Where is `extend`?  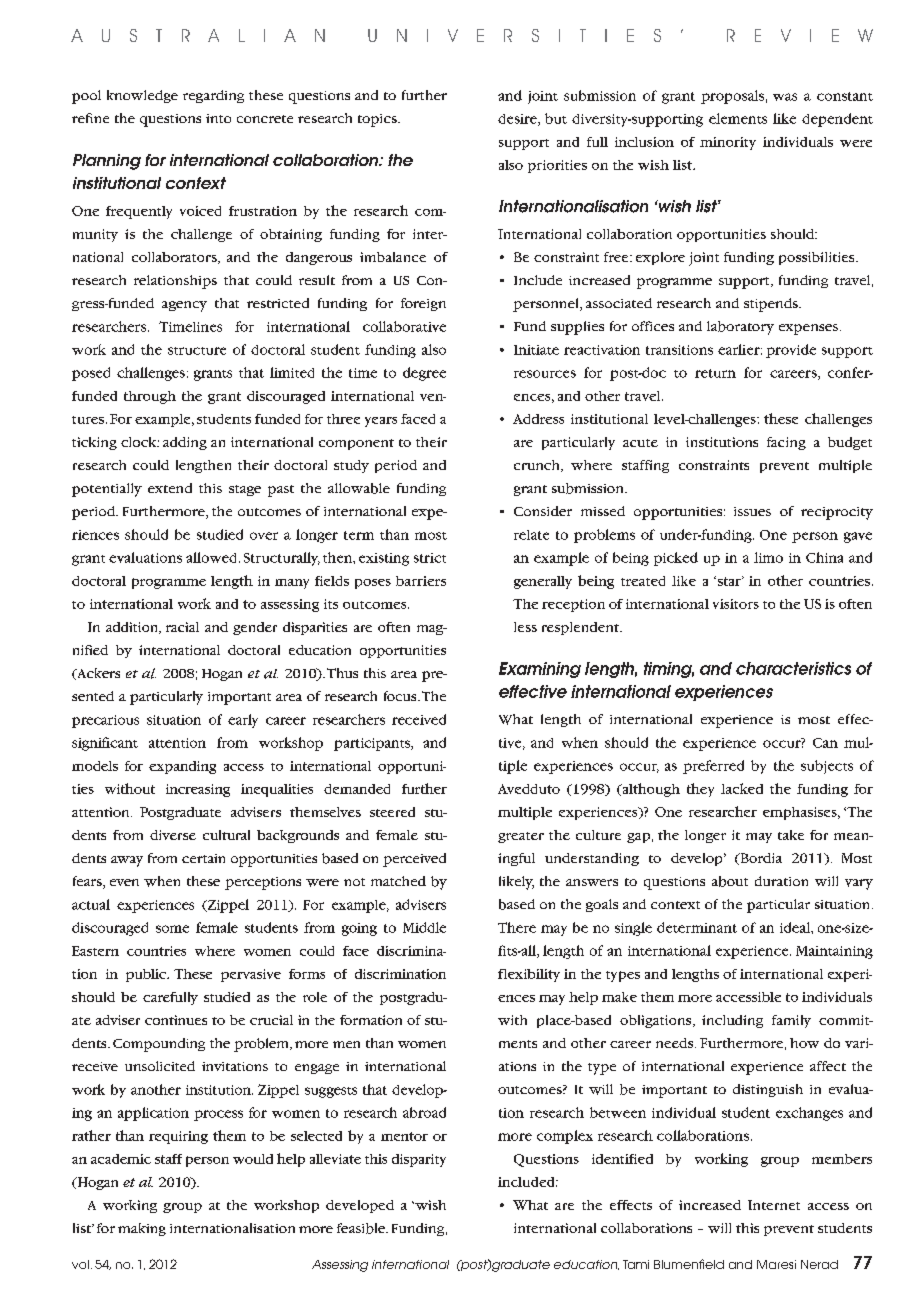 extend is located at coordinates (170, 488).
